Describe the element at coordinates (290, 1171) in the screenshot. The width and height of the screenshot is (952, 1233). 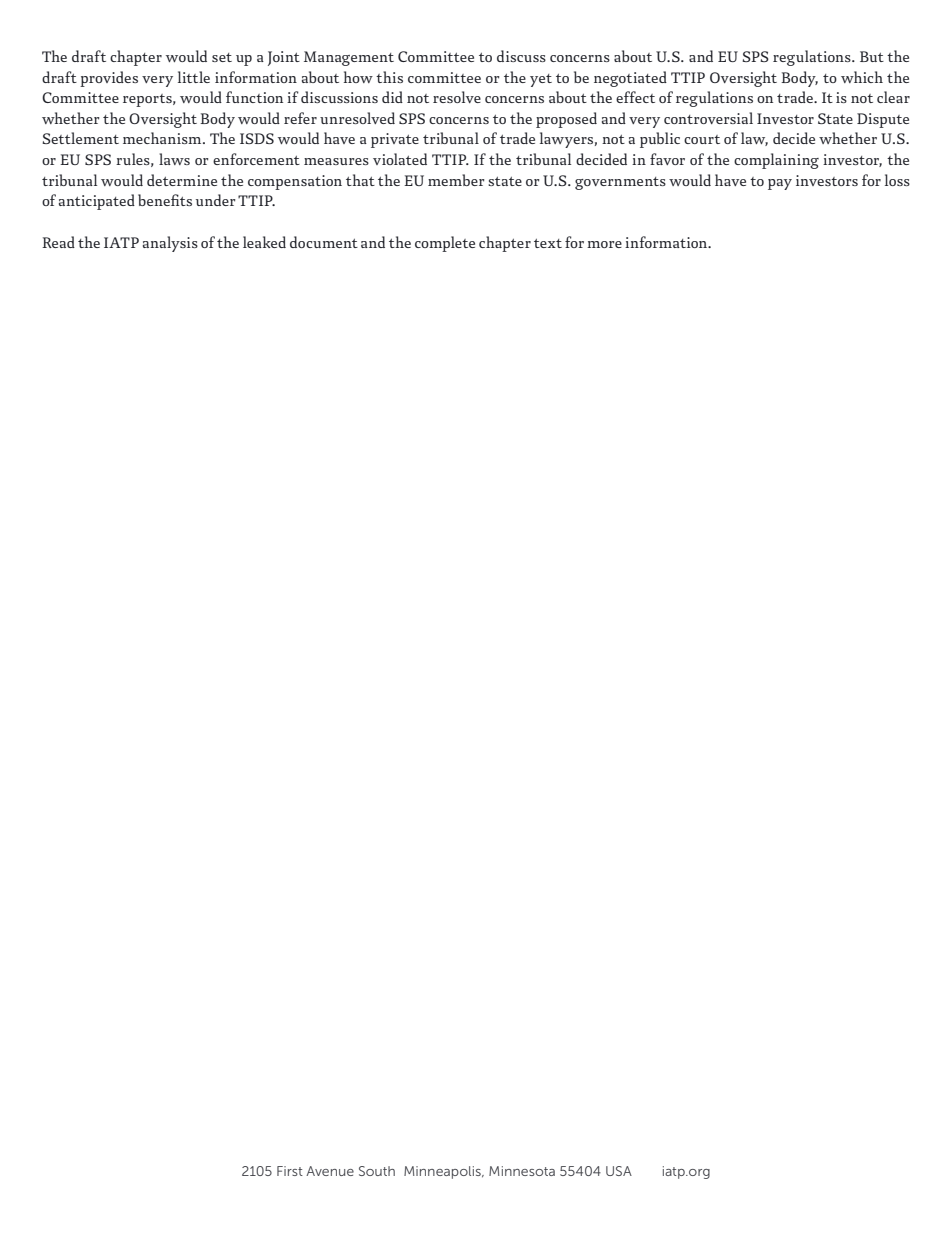
I see `First` at that location.
